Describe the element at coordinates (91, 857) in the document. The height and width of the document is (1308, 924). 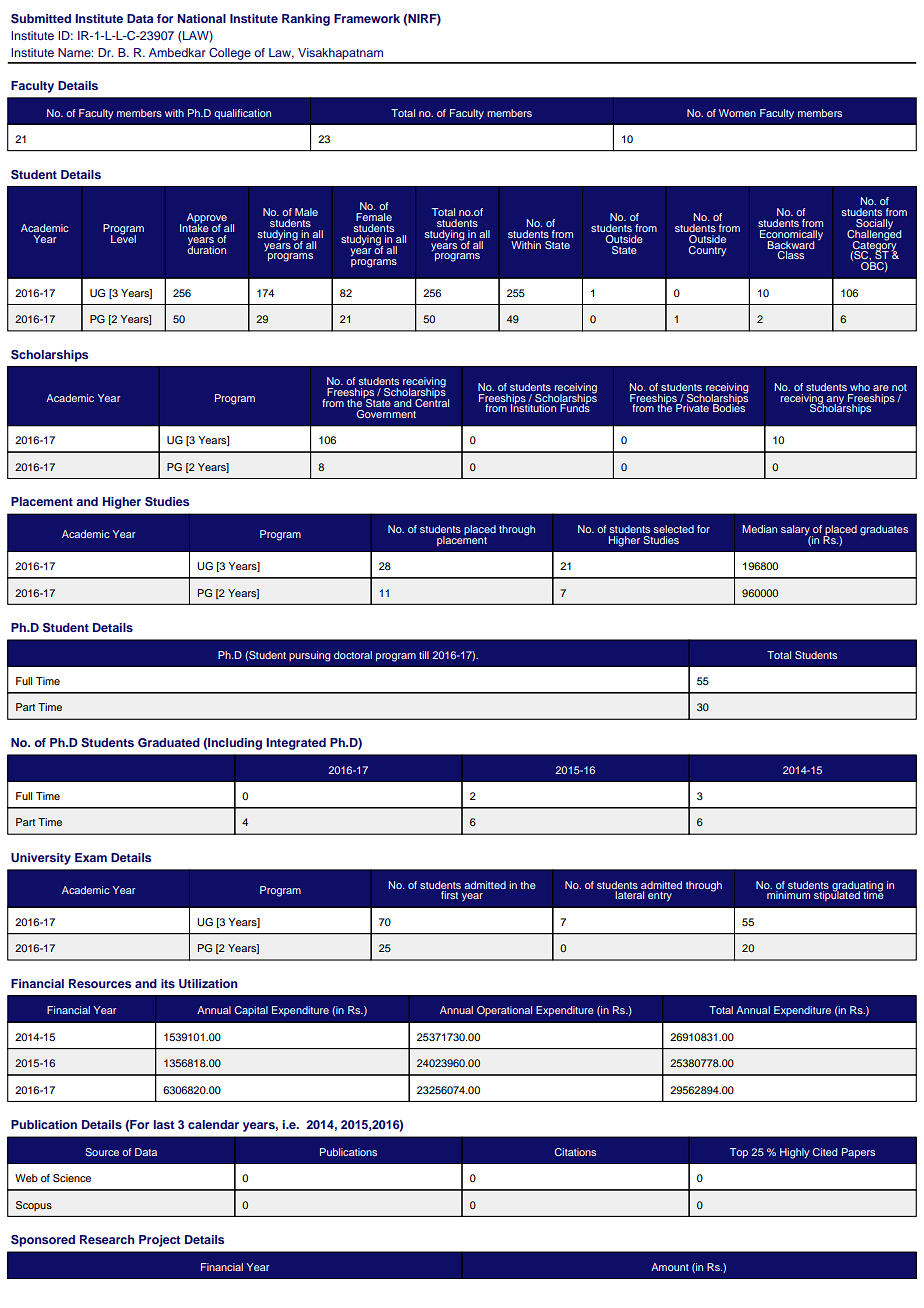
I see `Exam` at that location.
